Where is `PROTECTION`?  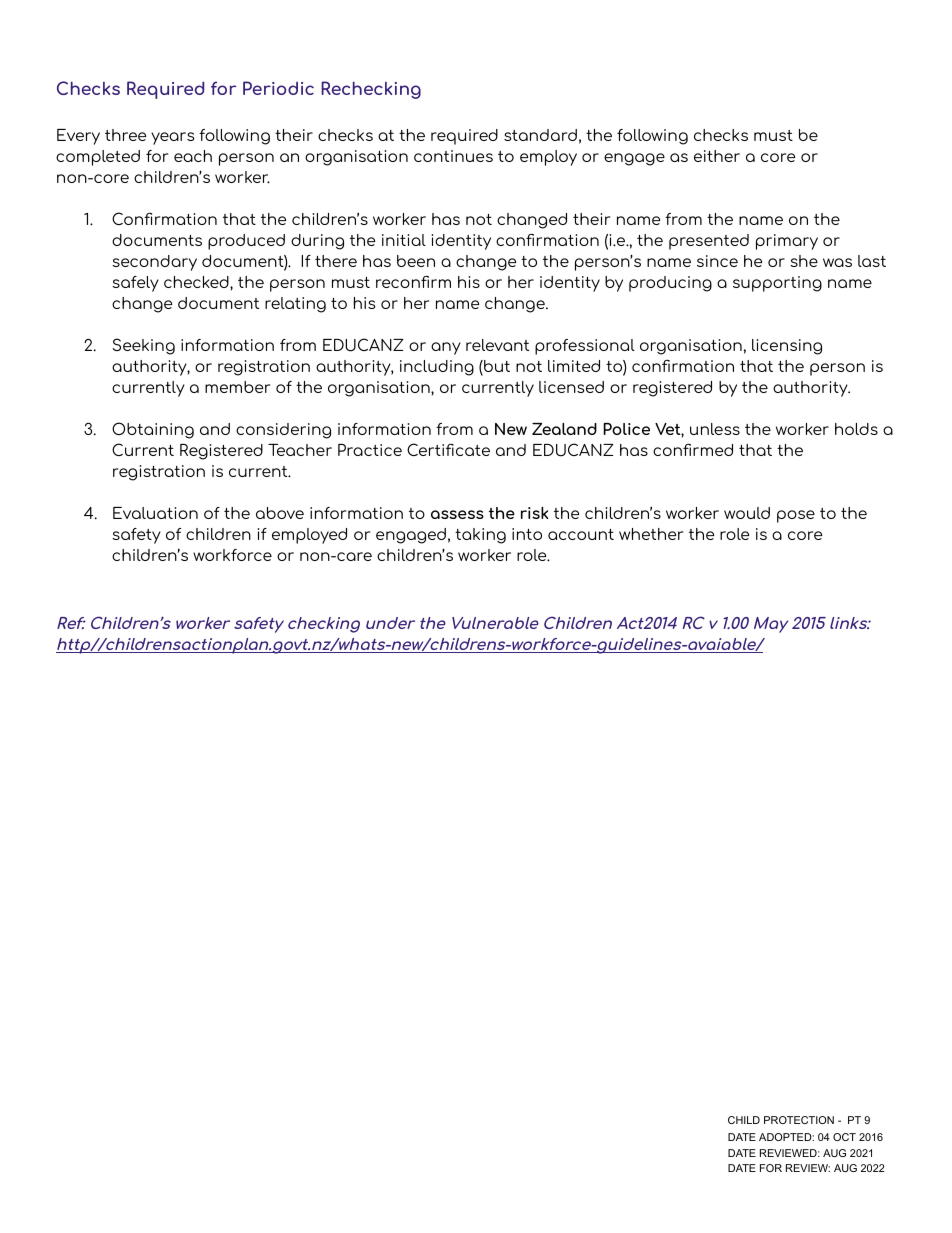
PROTECTION is located at coordinates (799, 1120).
